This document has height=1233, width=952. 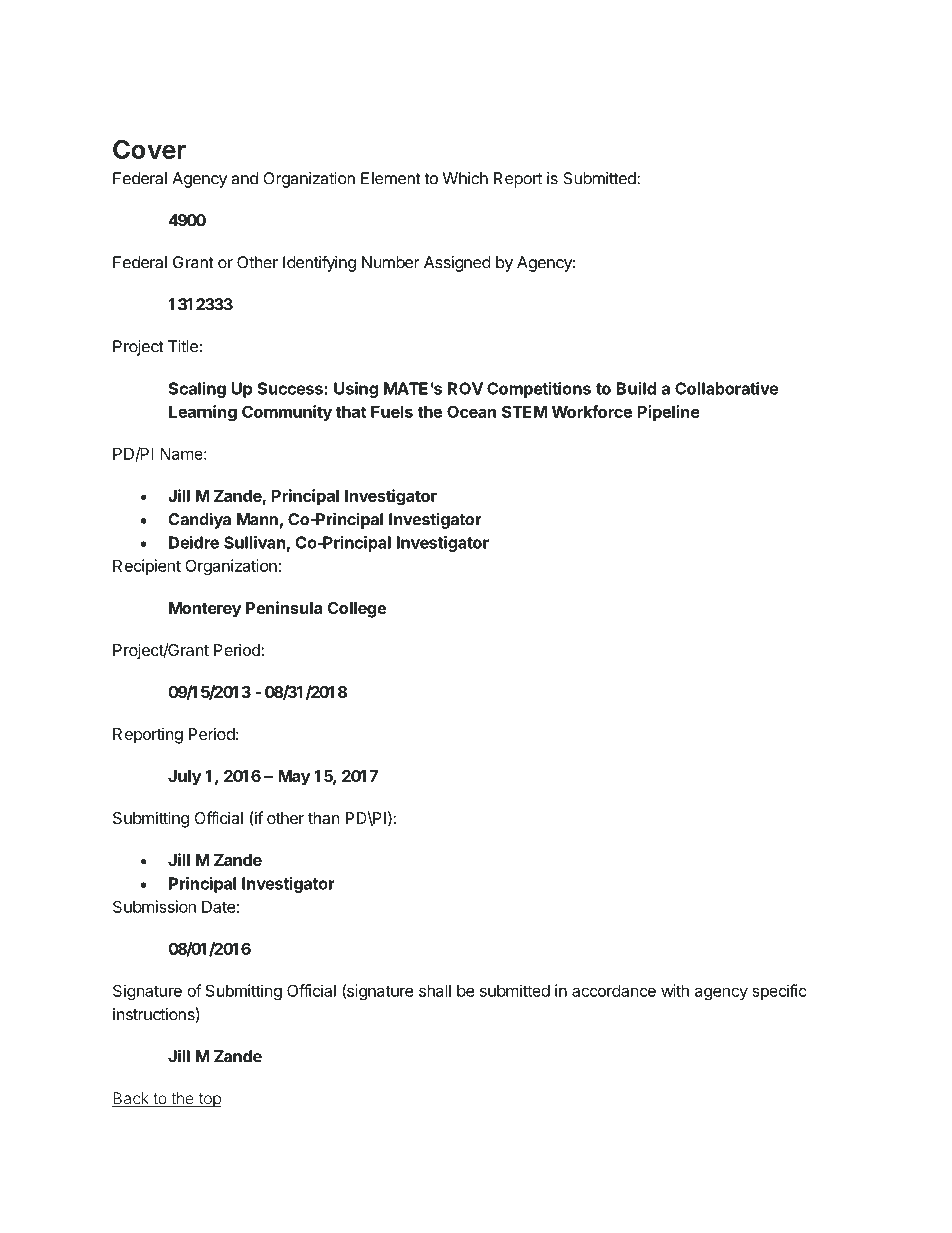 I want to click on Pipeline, so click(x=669, y=413).
